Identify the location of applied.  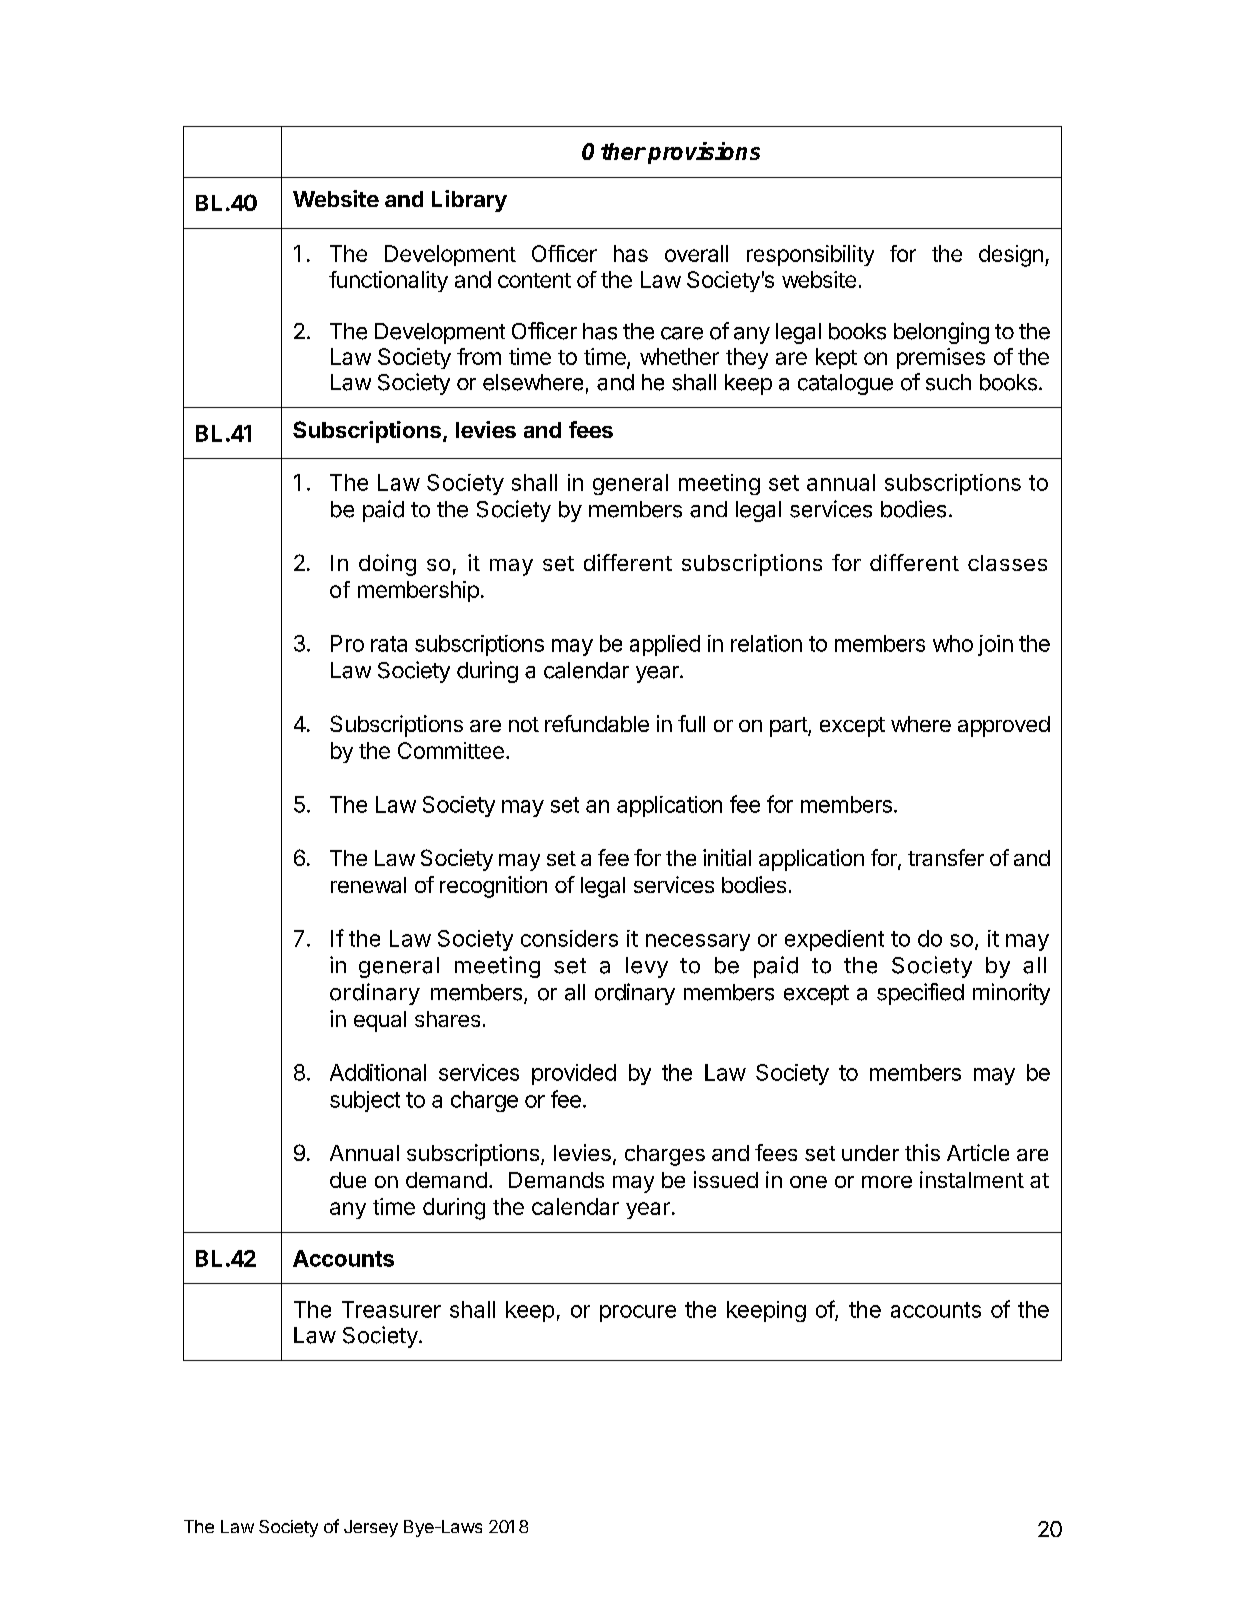
(665, 645).
